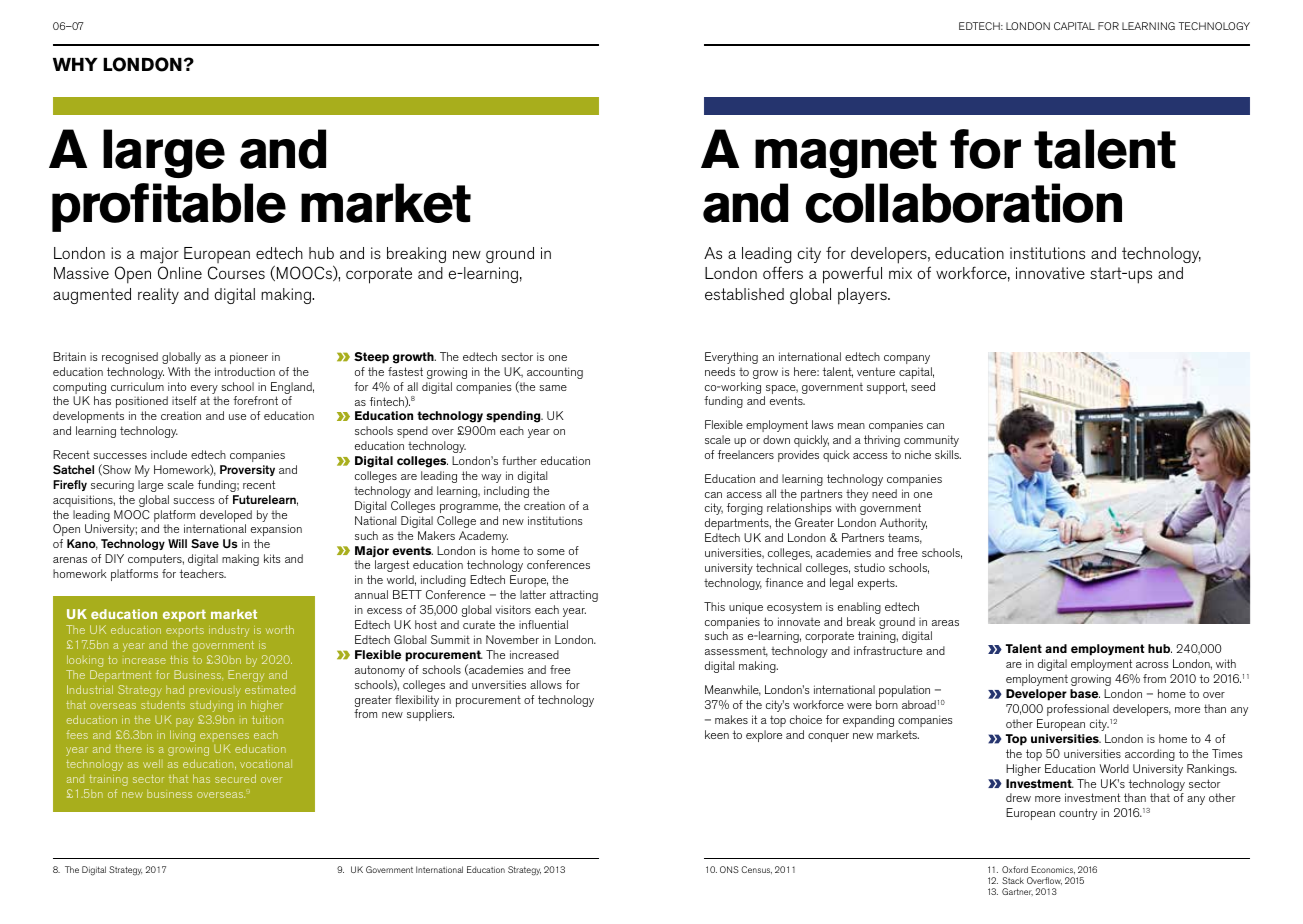 Image resolution: width=1303 pixels, height=924 pixels. I want to click on industry, so click(229, 631).
